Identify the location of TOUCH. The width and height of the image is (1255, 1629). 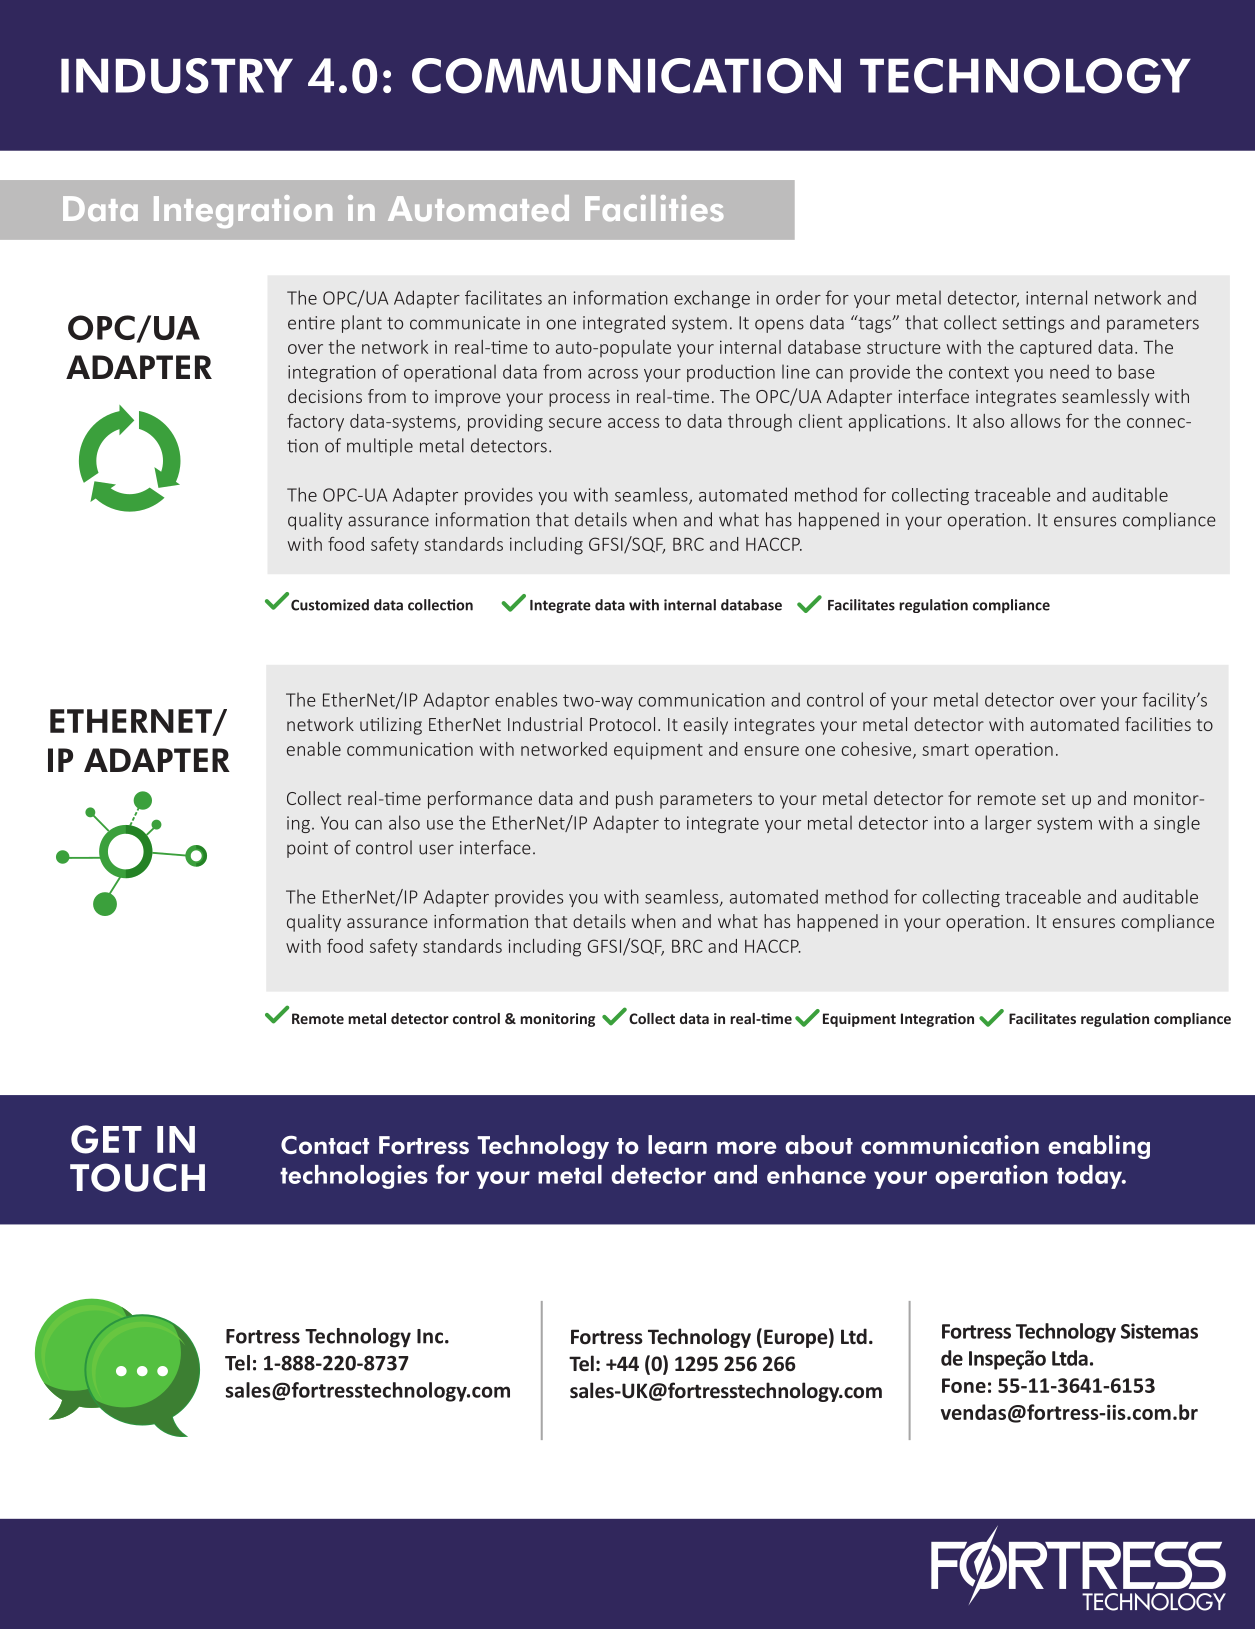
(137, 1177).
